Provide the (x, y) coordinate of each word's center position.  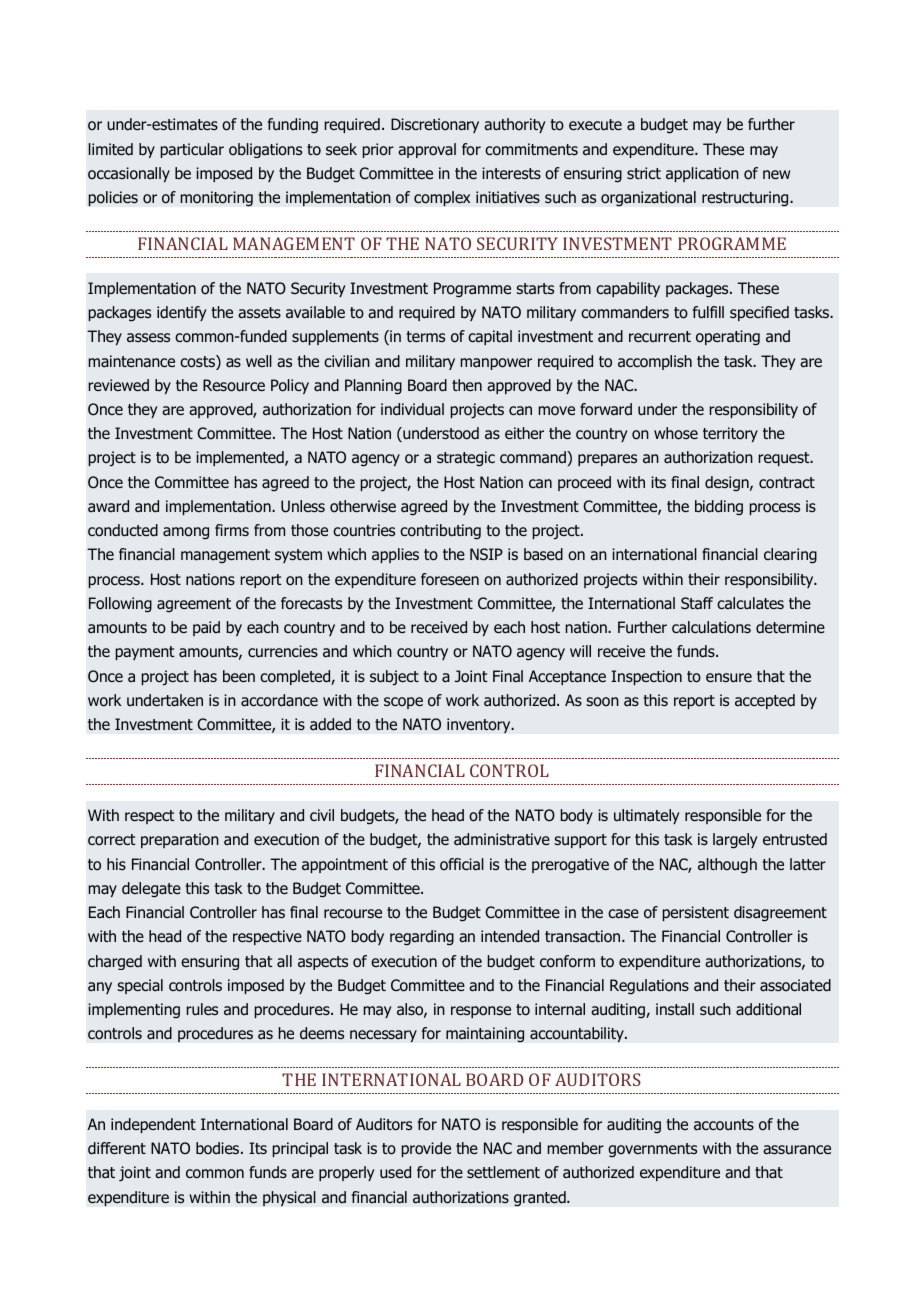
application (702, 174)
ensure (729, 678)
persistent (696, 913)
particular (192, 150)
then (467, 385)
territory (730, 434)
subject (394, 678)
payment (145, 653)
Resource (234, 385)
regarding (422, 938)
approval (427, 150)
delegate (151, 890)
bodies (219, 1148)
